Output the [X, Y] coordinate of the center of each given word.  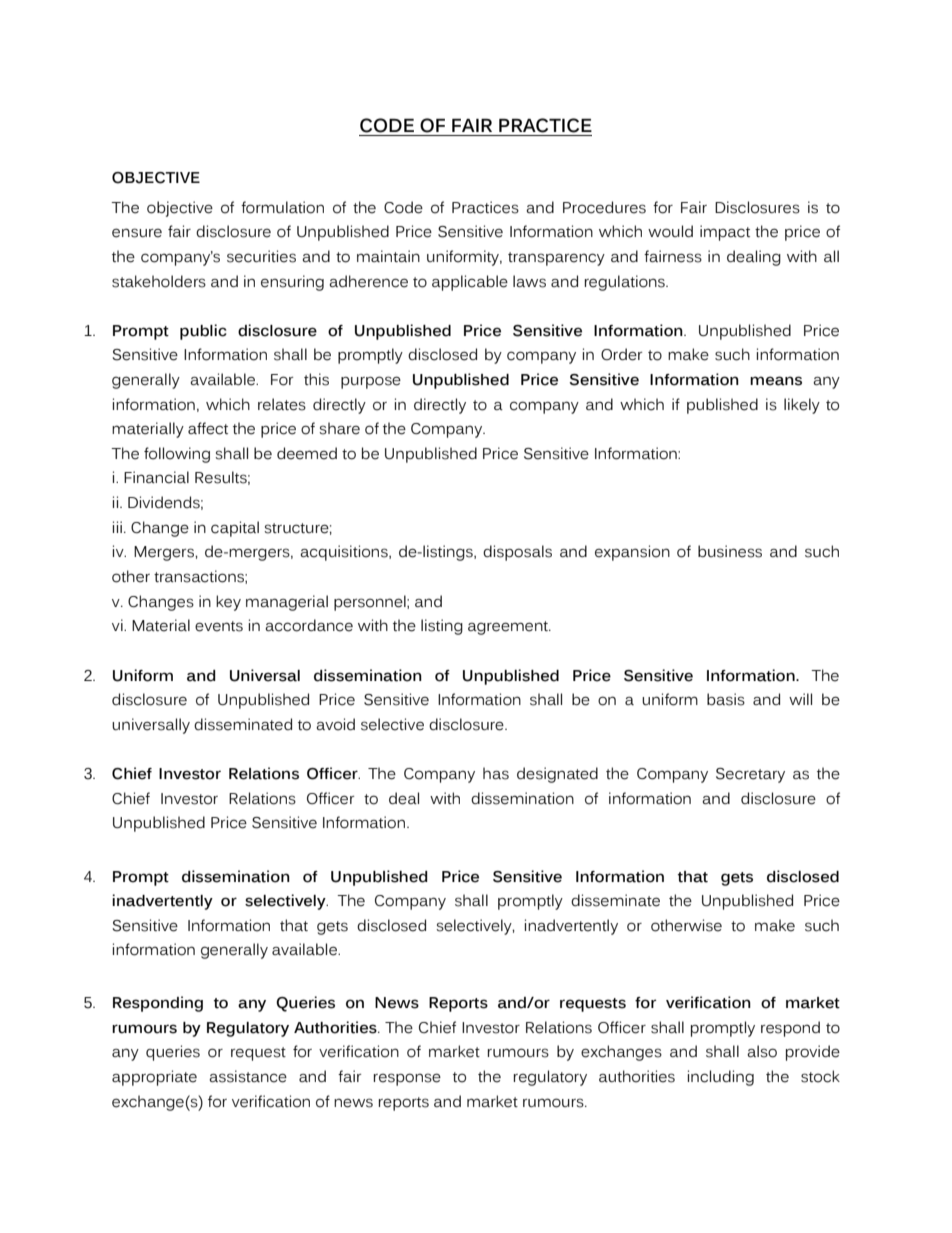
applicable [470, 283]
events [219, 626]
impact [725, 233]
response [407, 1079]
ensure [137, 233]
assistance [248, 1076]
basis [726, 699]
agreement [509, 628]
